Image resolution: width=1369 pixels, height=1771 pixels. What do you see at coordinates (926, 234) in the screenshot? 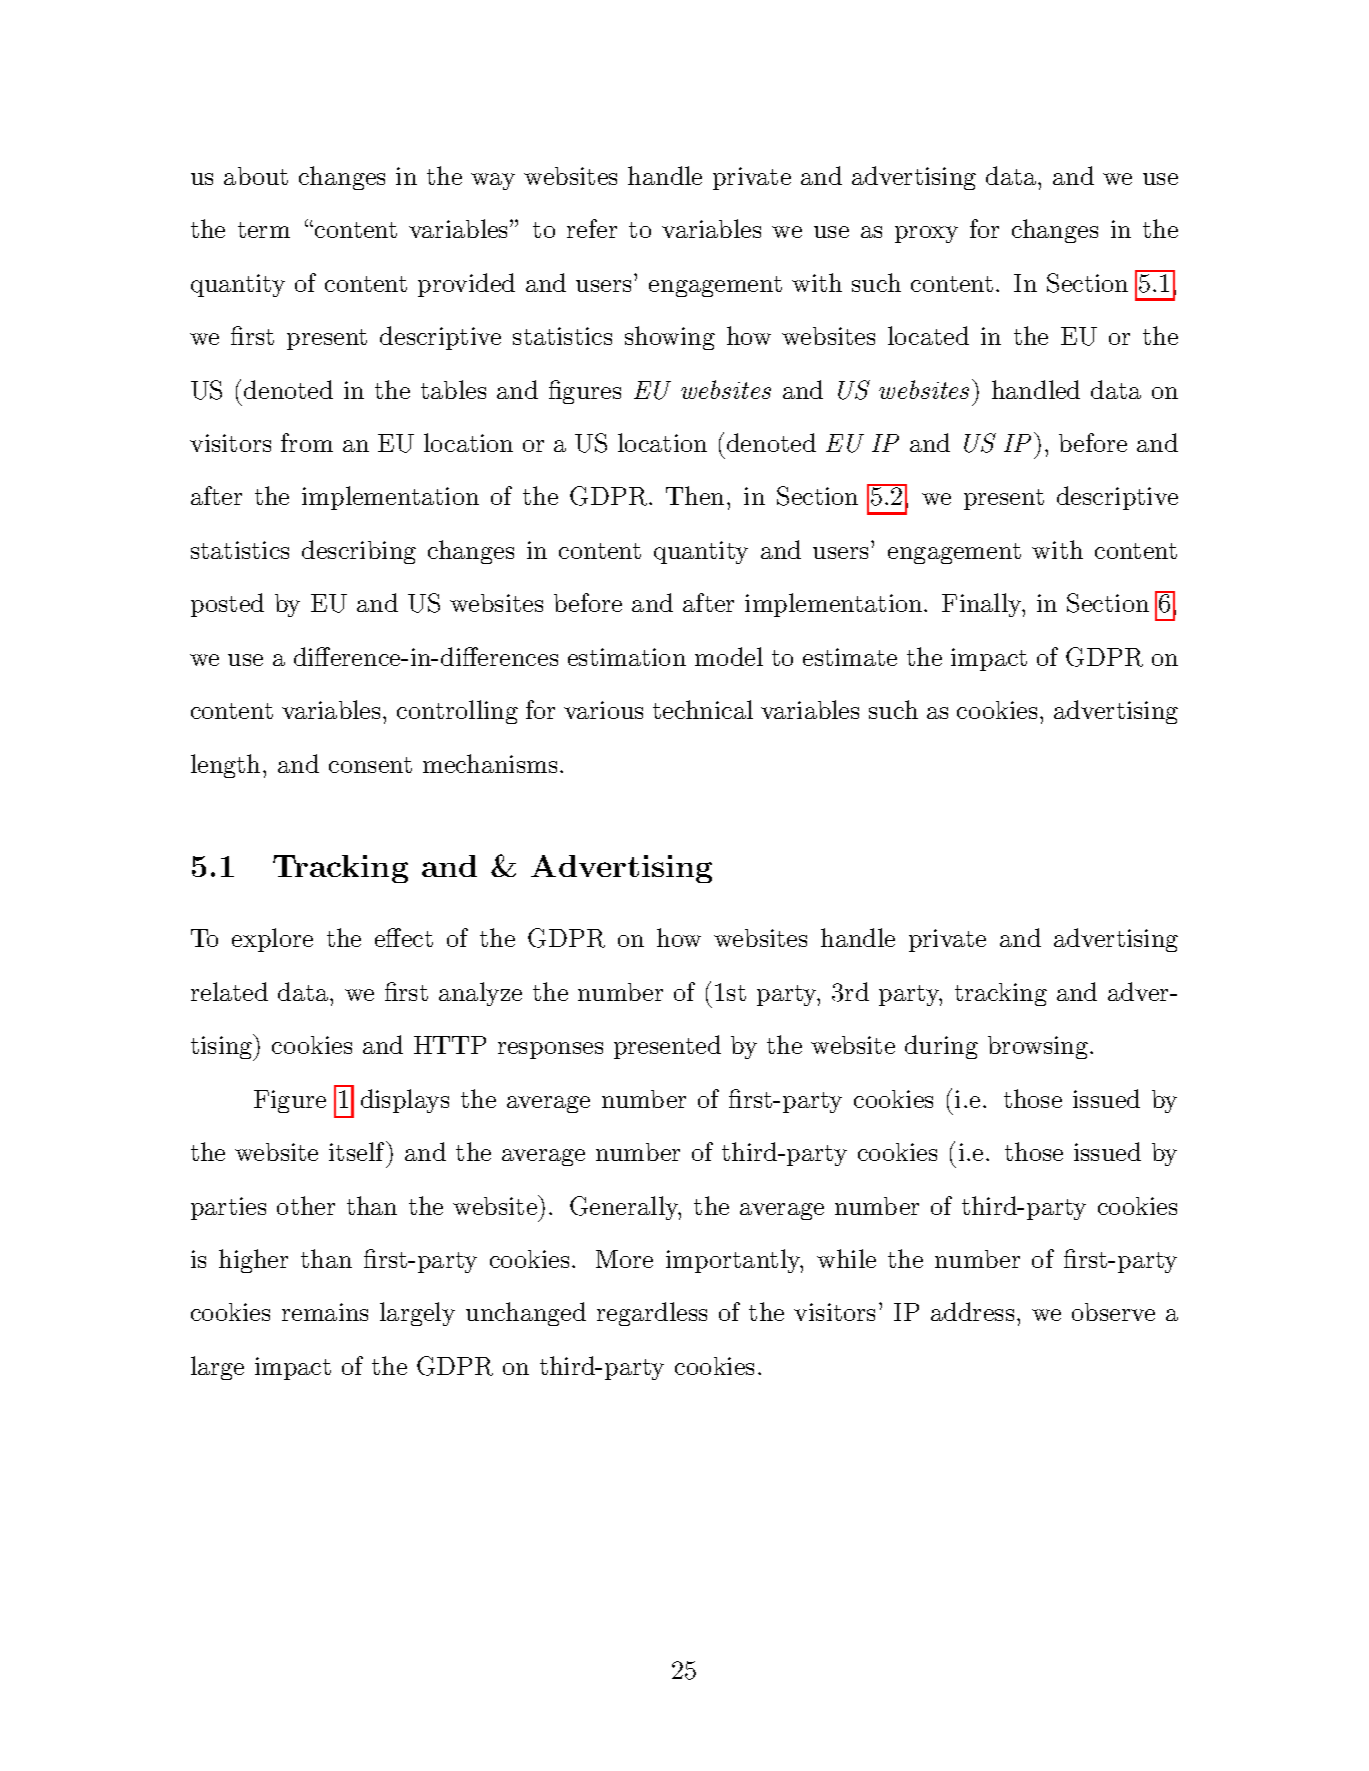
I see `proxy` at bounding box center [926, 234].
